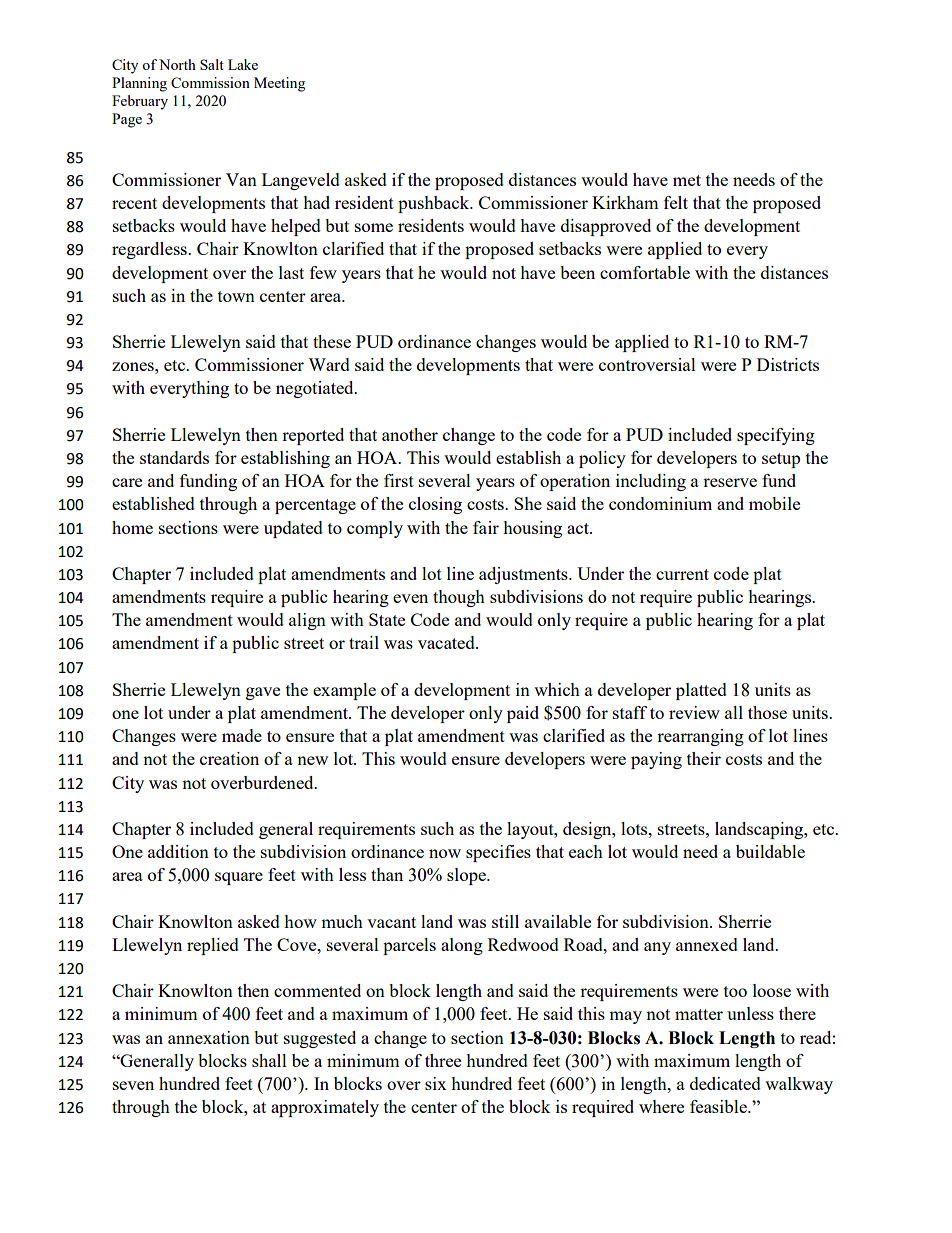 The height and width of the document is (1233, 952). What do you see at coordinates (687, 180) in the document?
I see `met` at bounding box center [687, 180].
